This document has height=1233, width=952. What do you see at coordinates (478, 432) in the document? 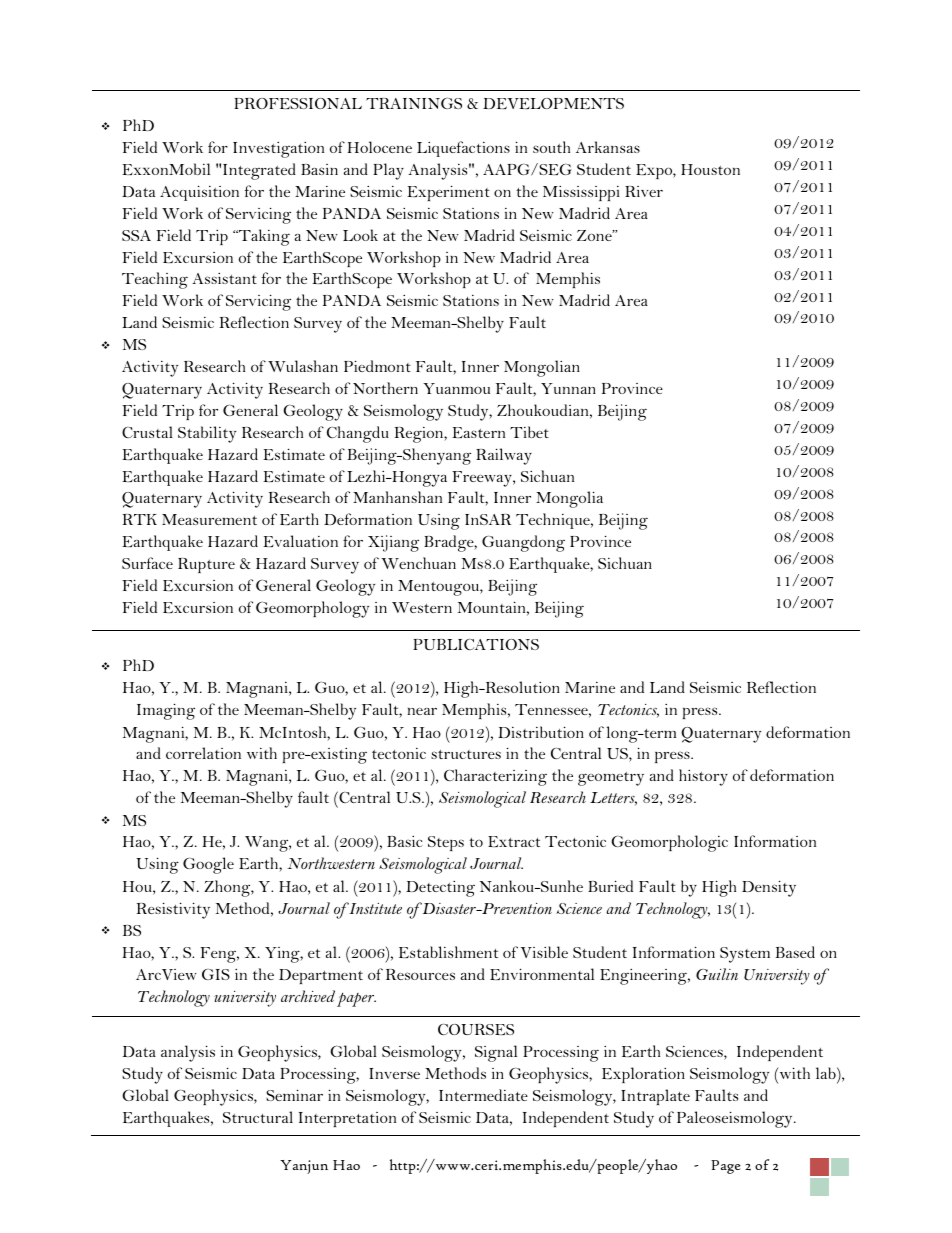
I see `Eastern` at bounding box center [478, 432].
